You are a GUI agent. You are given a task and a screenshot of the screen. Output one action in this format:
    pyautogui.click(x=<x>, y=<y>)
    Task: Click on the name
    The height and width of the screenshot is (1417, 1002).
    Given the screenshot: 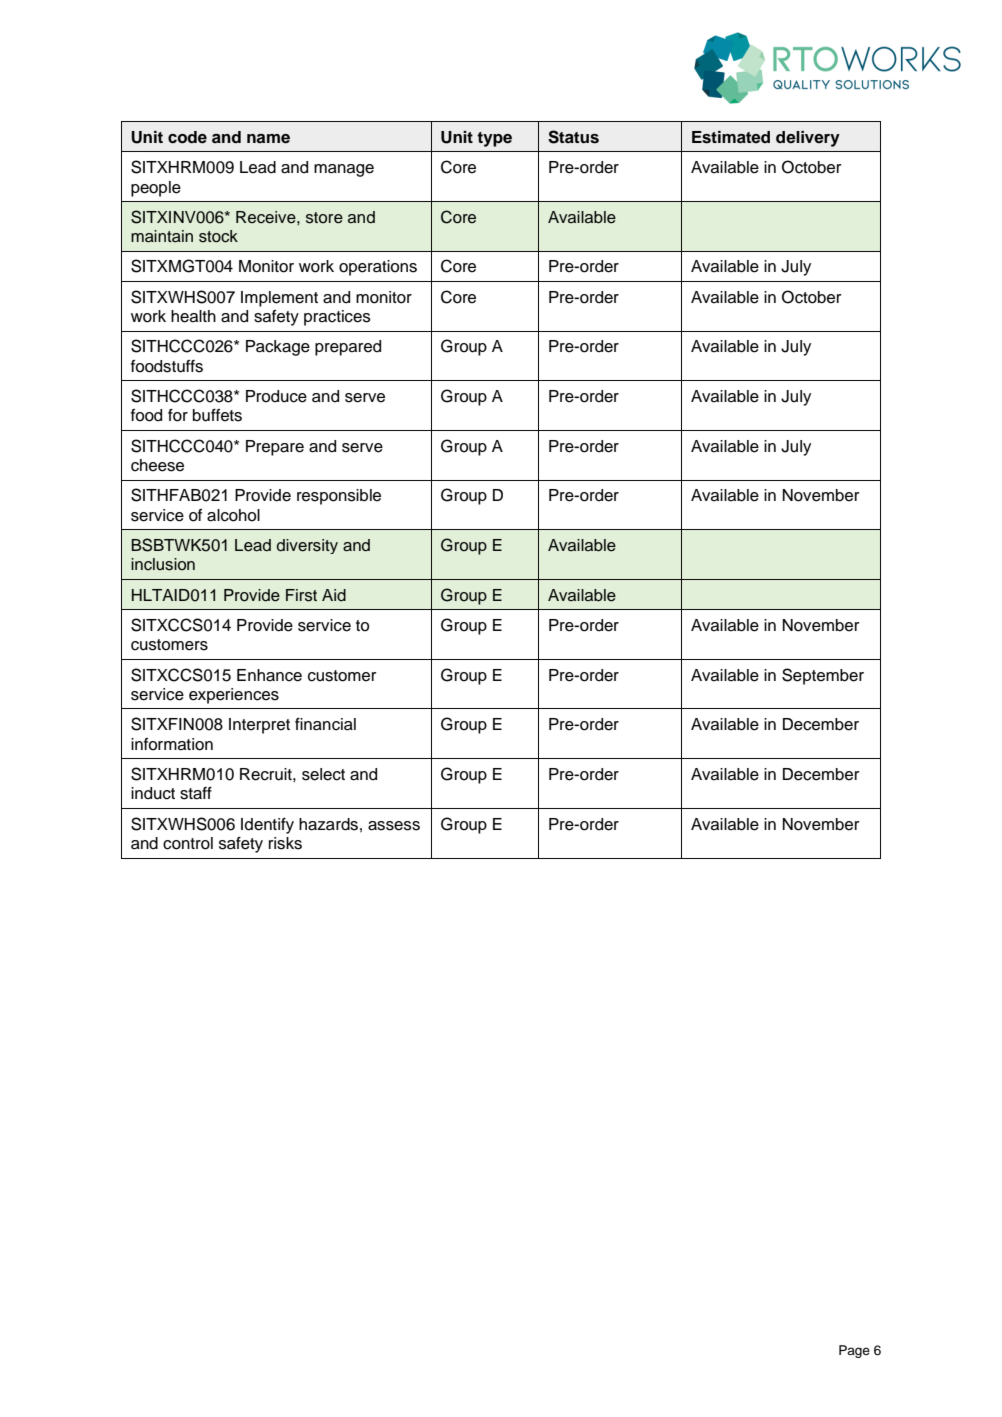 What is the action you would take?
    pyautogui.click(x=268, y=139)
